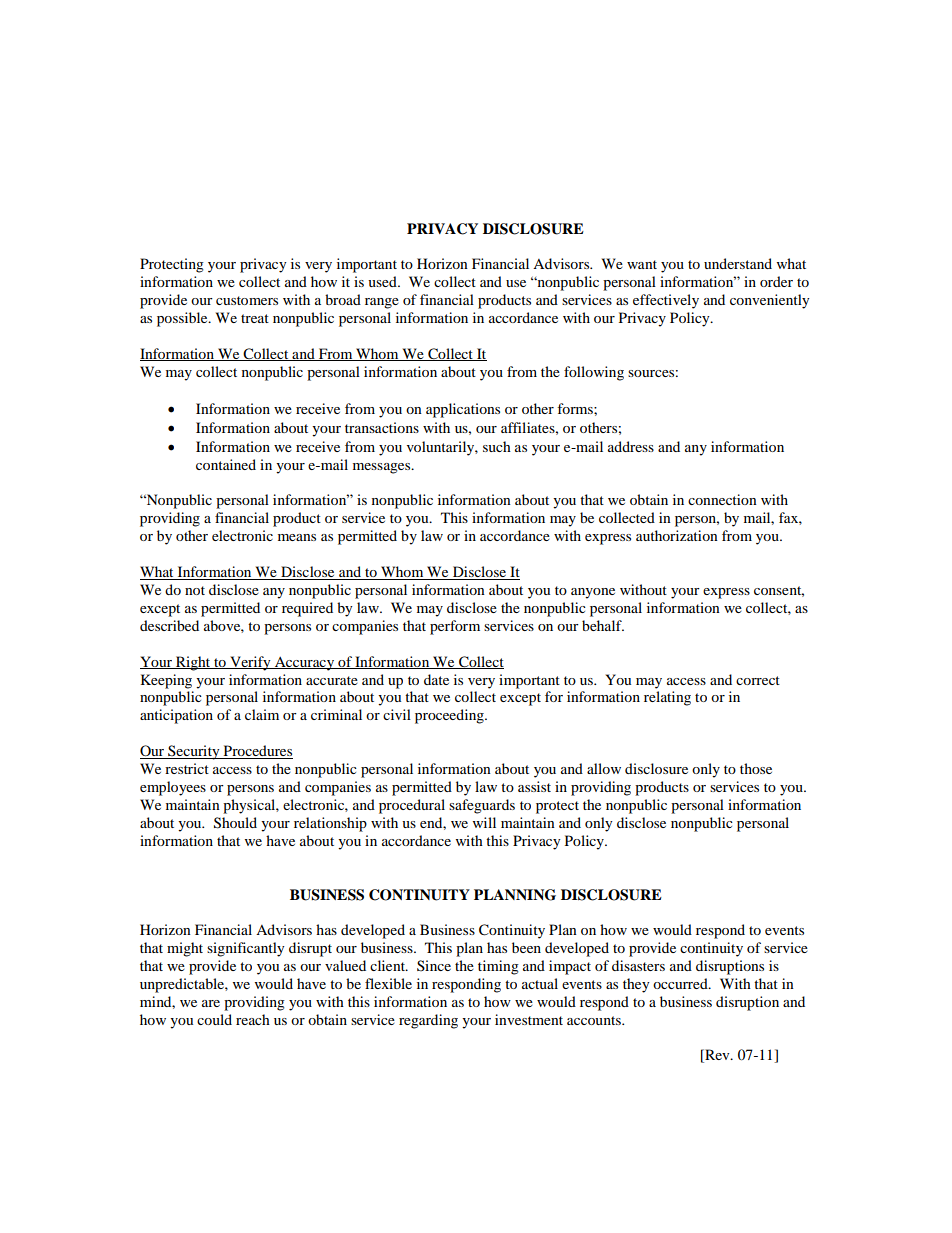 The image size is (952, 1233). What do you see at coordinates (436, 679) in the screenshot?
I see `date` at bounding box center [436, 679].
